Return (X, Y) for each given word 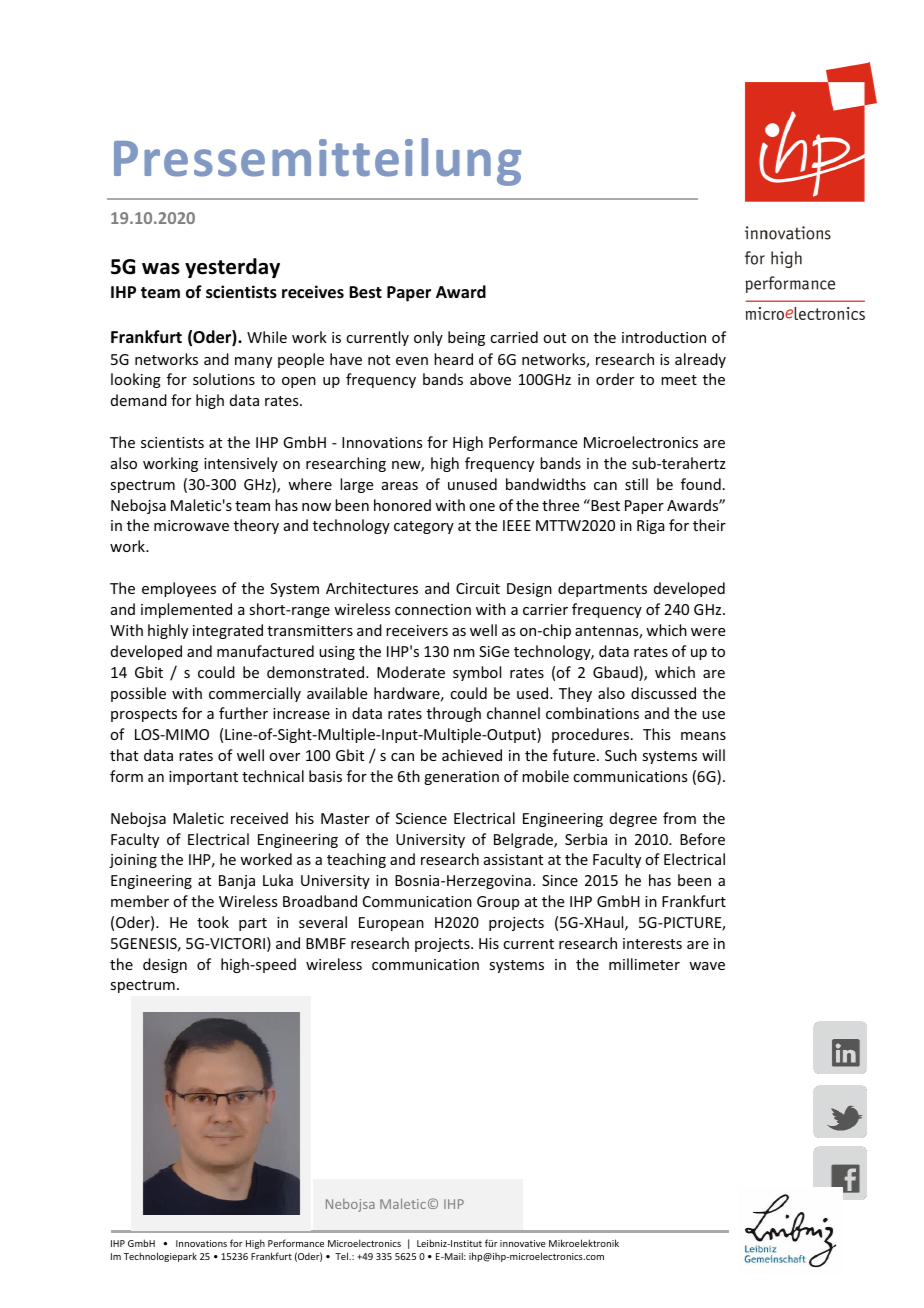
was (161, 269)
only (428, 338)
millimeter (644, 964)
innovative (523, 1243)
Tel (343, 1256)
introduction (664, 337)
